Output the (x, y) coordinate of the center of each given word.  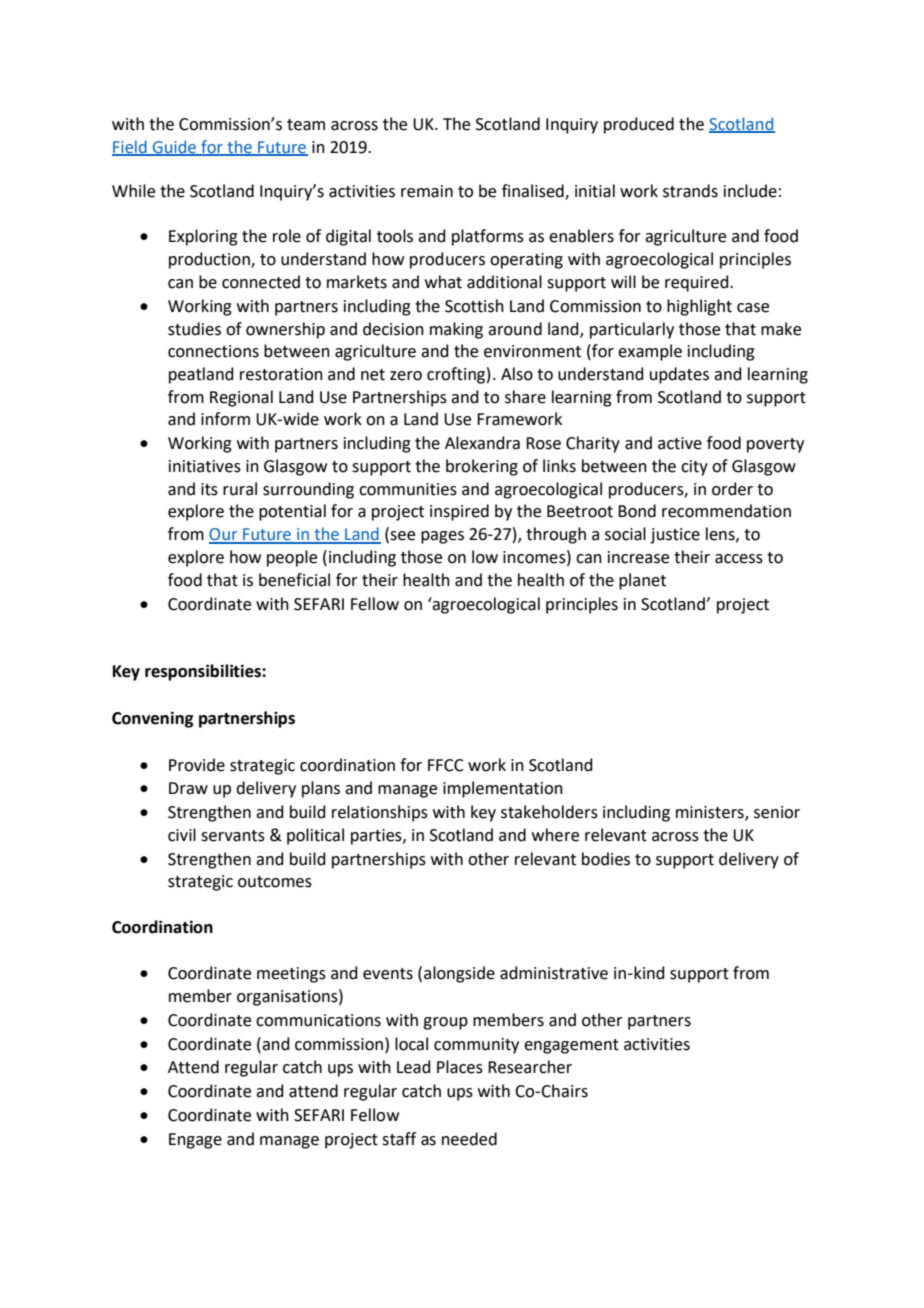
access (739, 559)
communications (318, 1020)
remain (427, 191)
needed (469, 1139)
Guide (174, 147)
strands (690, 191)
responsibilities (204, 672)
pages (442, 537)
